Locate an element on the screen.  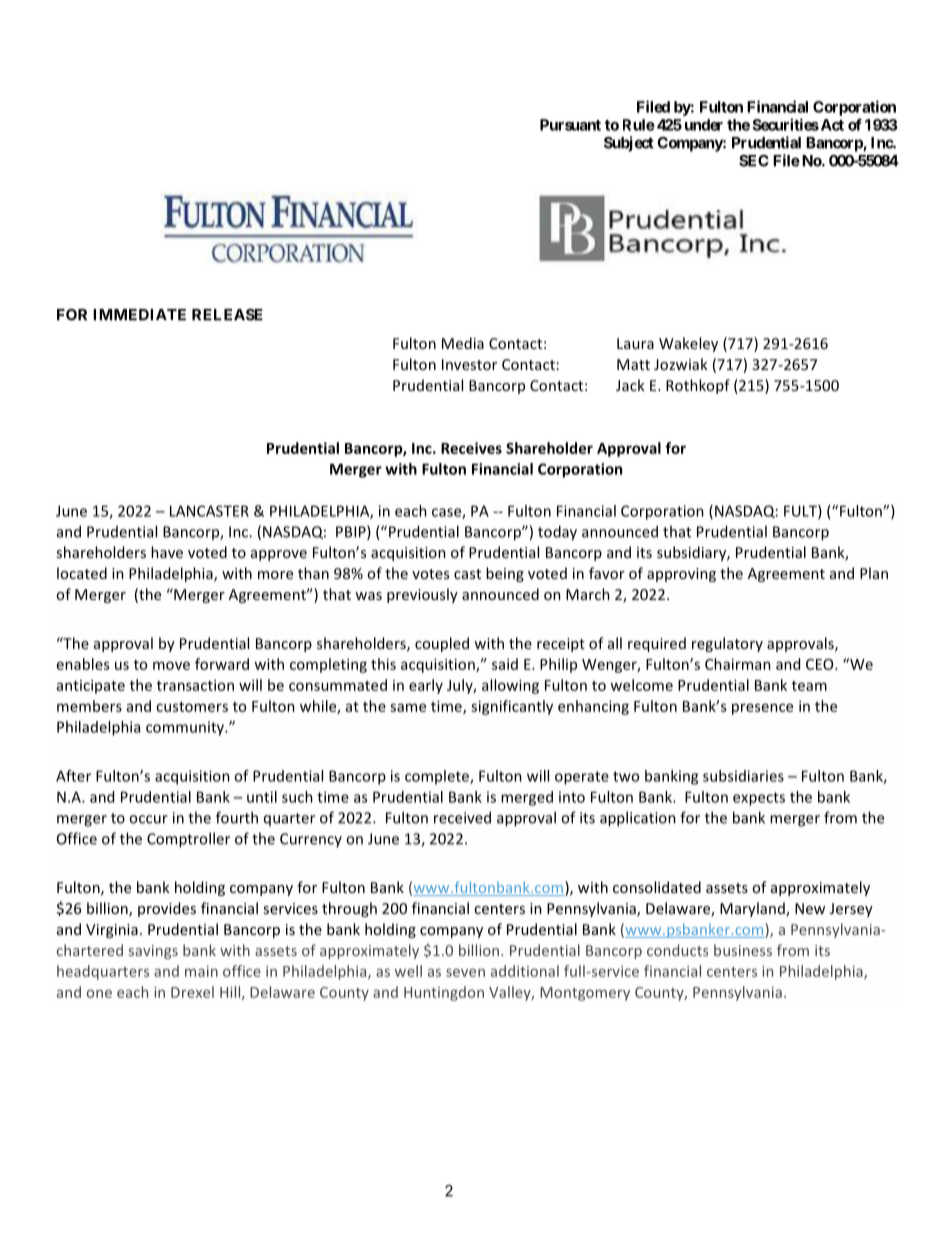
Investor is located at coordinates (469, 364).
